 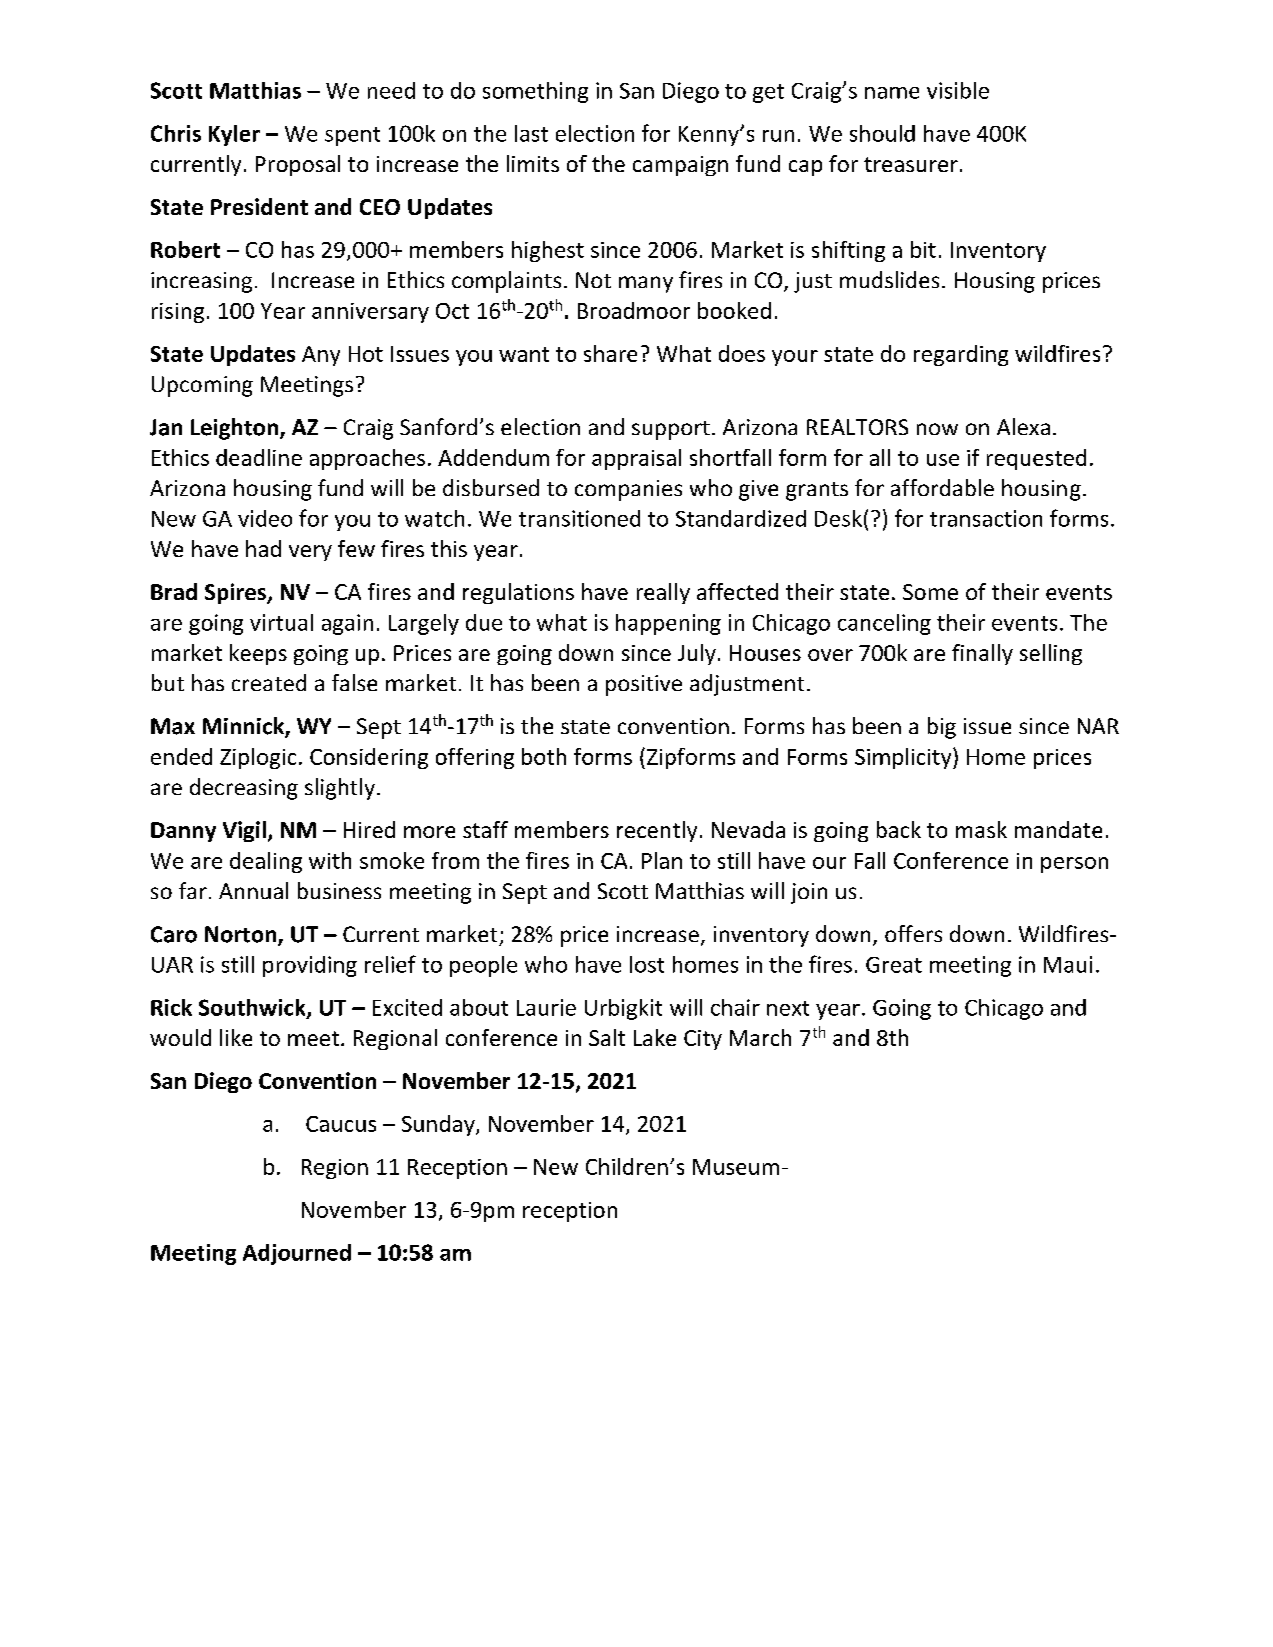 I want to click on share, so click(x=610, y=353).
